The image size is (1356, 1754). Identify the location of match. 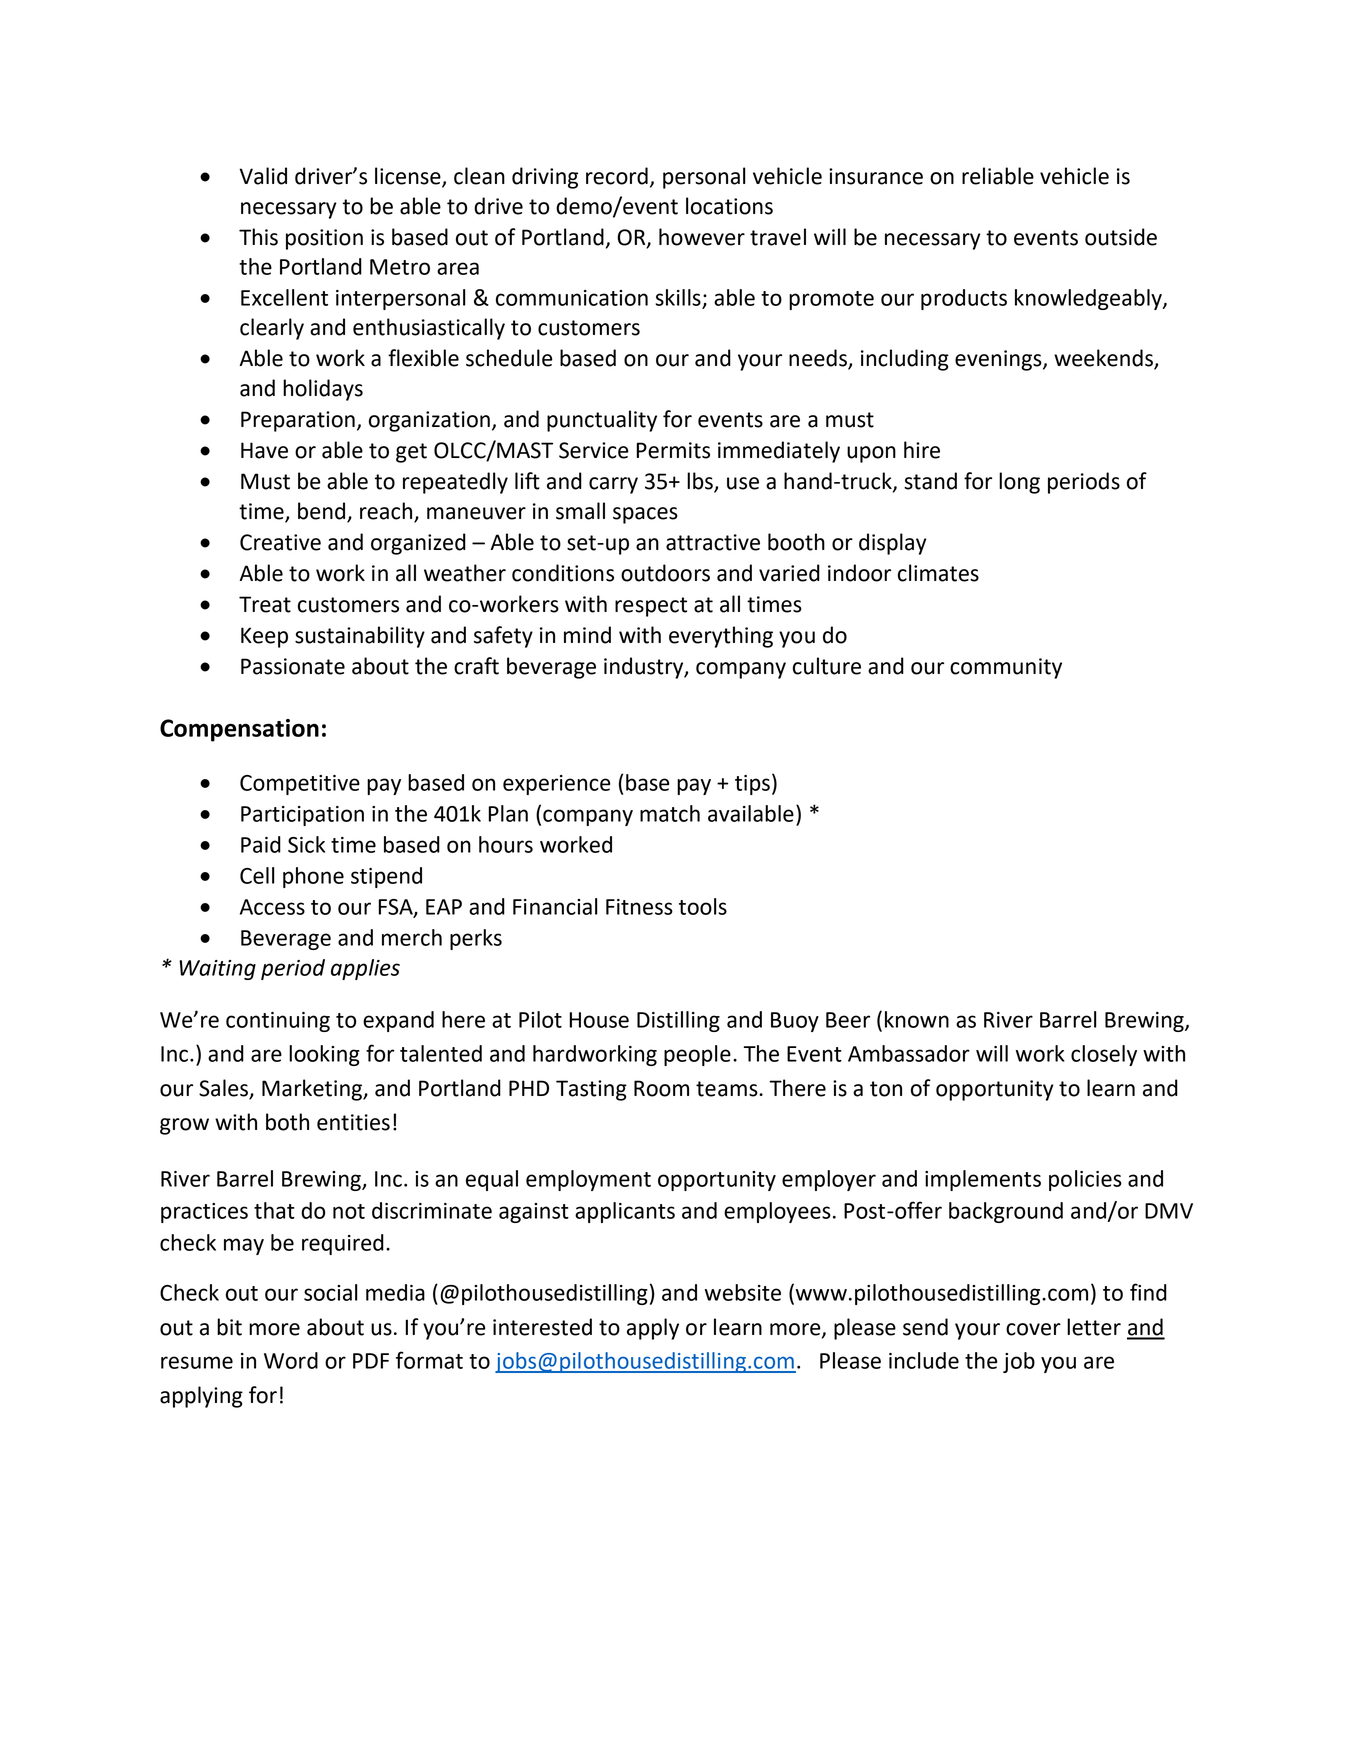
(670, 813).
